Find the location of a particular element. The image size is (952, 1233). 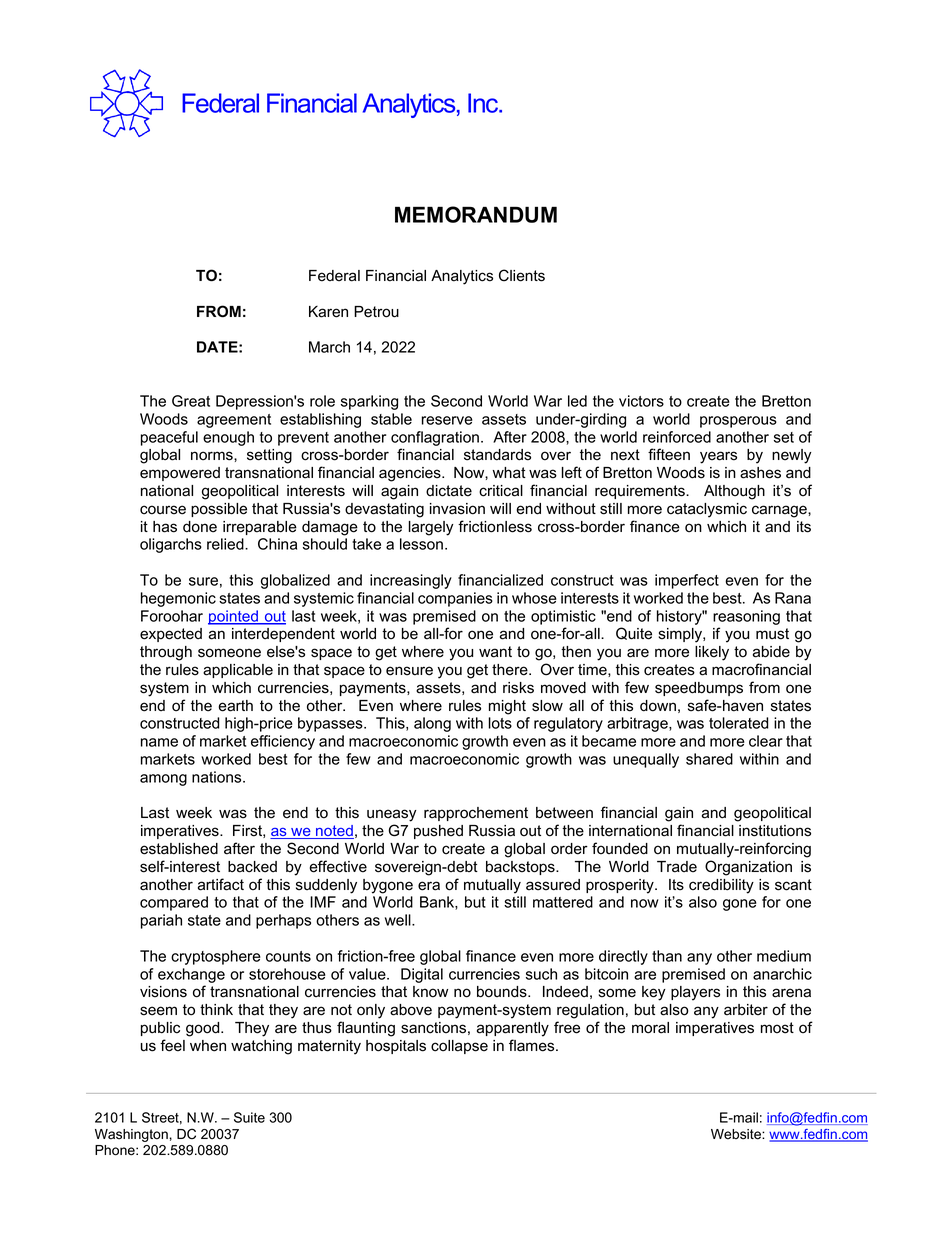

Clients is located at coordinates (522, 275).
